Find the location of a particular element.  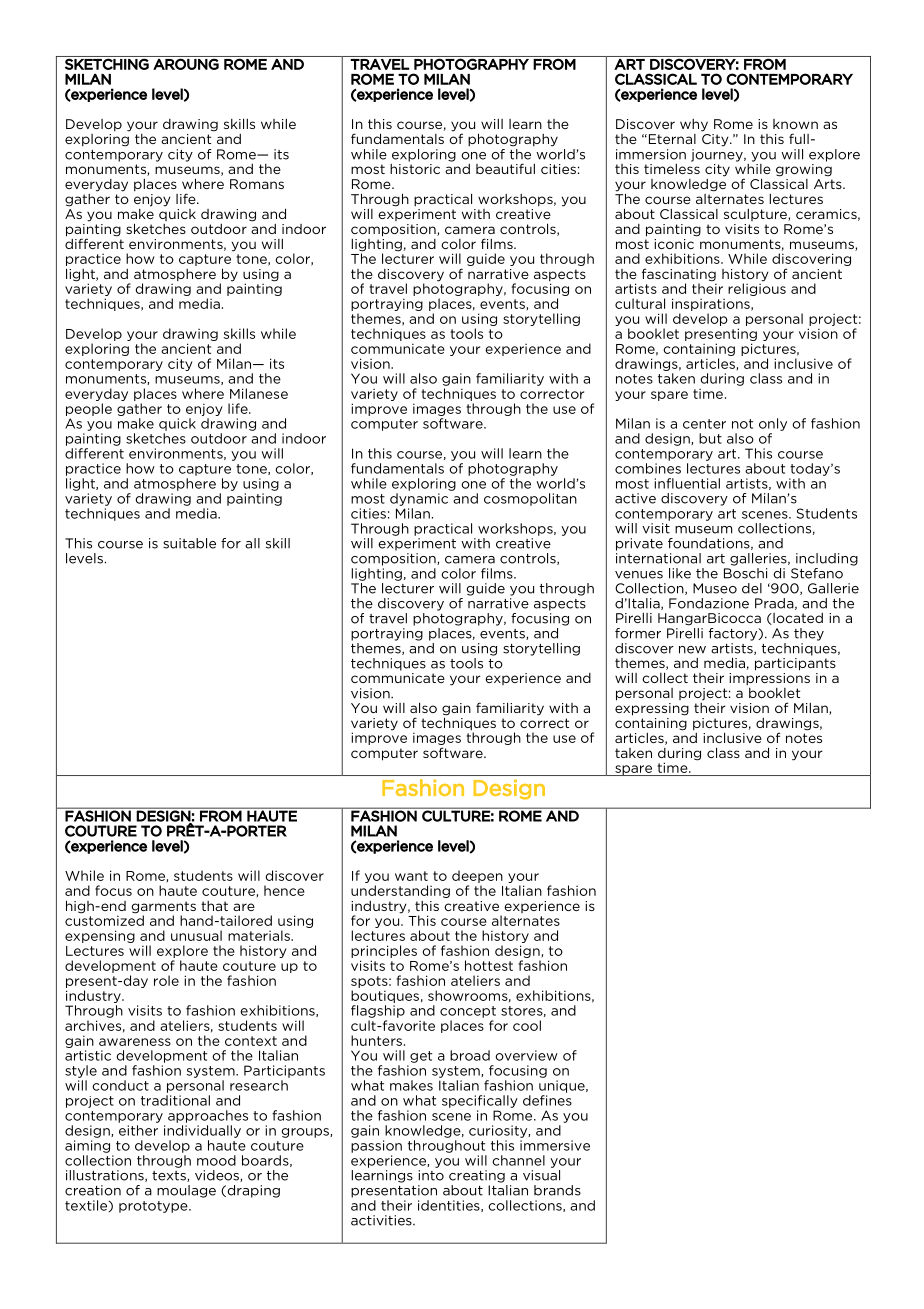

SKETCHING is located at coordinates (107, 64).
